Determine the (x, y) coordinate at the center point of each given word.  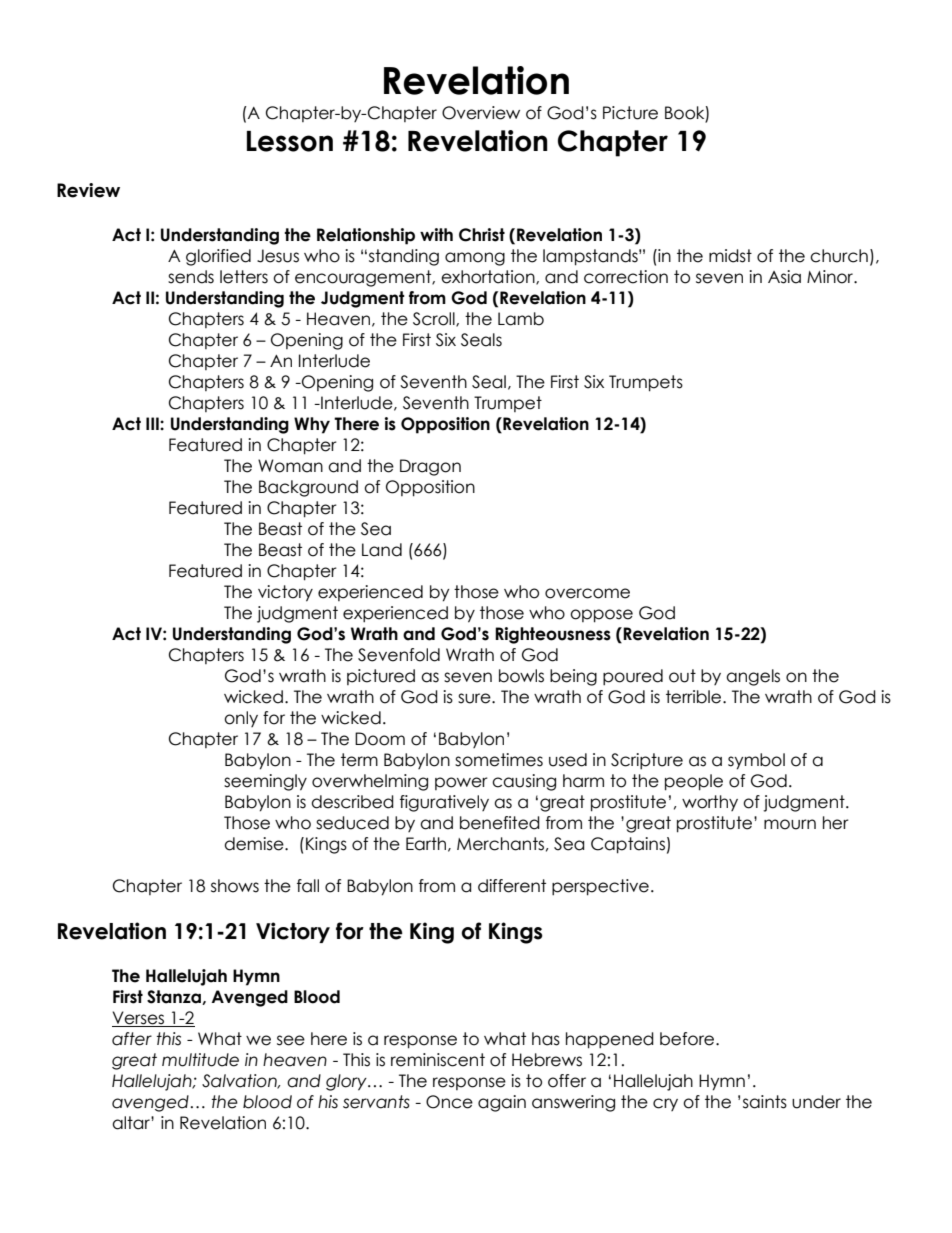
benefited (500, 823)
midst (730, 256)
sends (191, 277)
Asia (784, 277)
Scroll (435, 319)
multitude (200, 1060)
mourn (790, 824)
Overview (481, 113)
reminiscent (438, 1060)
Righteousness (553, 635)
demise (255, 844)
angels (753, 677)
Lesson (290, 141)
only (241, 719)
